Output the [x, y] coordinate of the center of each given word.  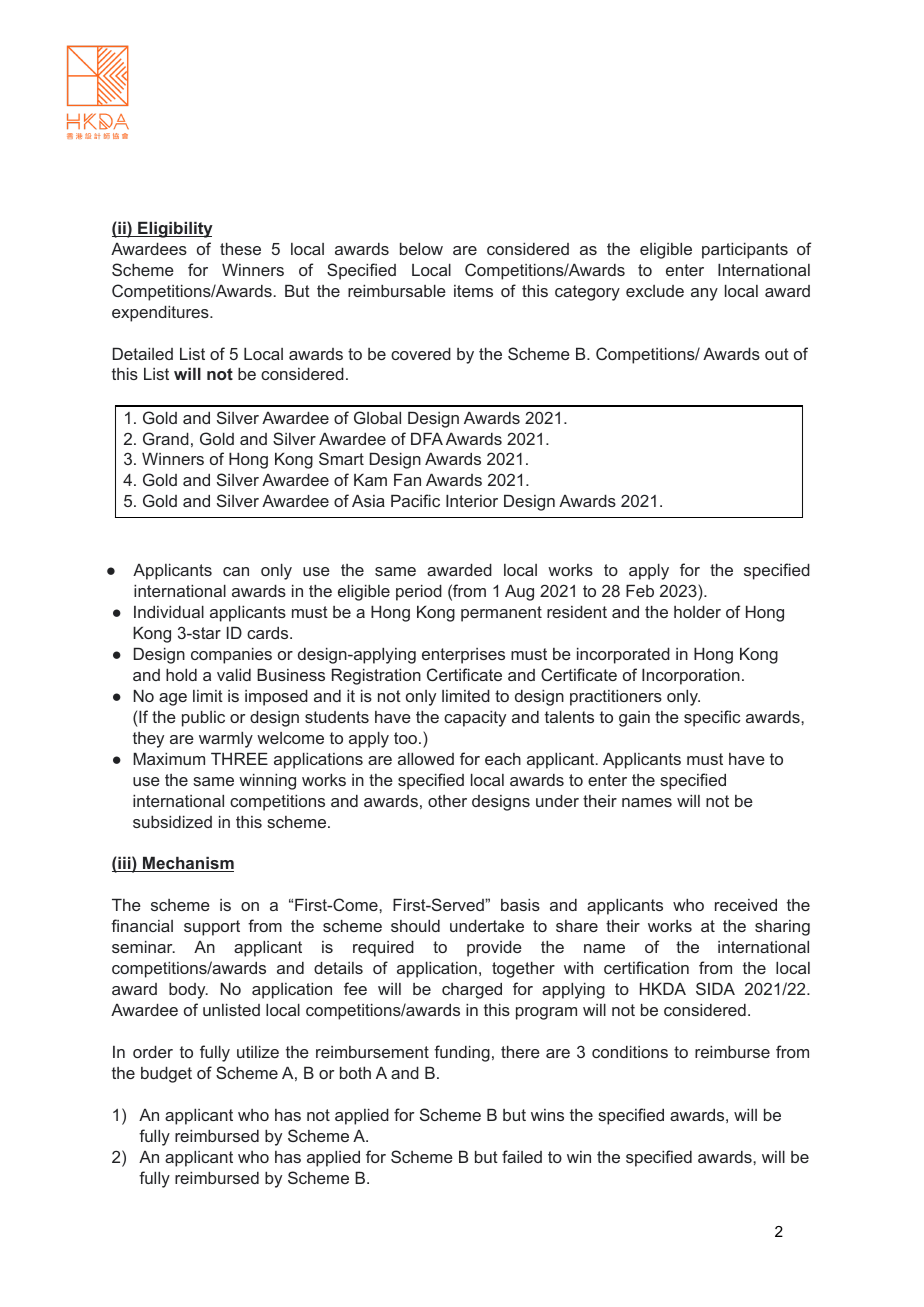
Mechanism [187, 864]
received [746, 904]
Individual [169, 611]
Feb [640, 590]
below [421, 248]
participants [745, 250]
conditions [630, 1051]
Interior [472, 500]
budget [166, 1074]
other [447, 801]
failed [522, 1156]
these [240, 248]
